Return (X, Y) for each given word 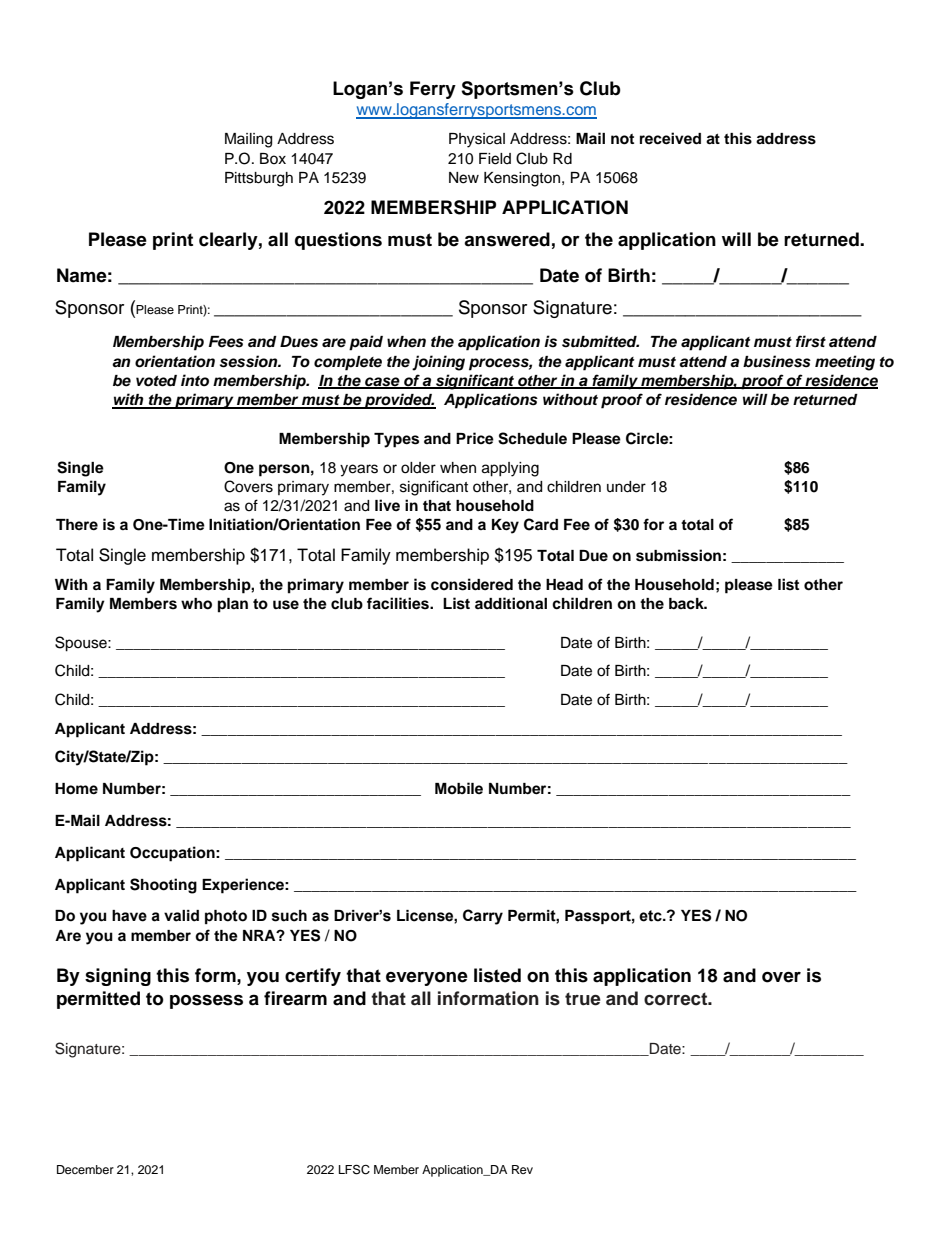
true (583, 999)
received (670, 138)
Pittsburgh (259, 179)
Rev (522, 1169)
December (85, 1169)
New (464, 178)
